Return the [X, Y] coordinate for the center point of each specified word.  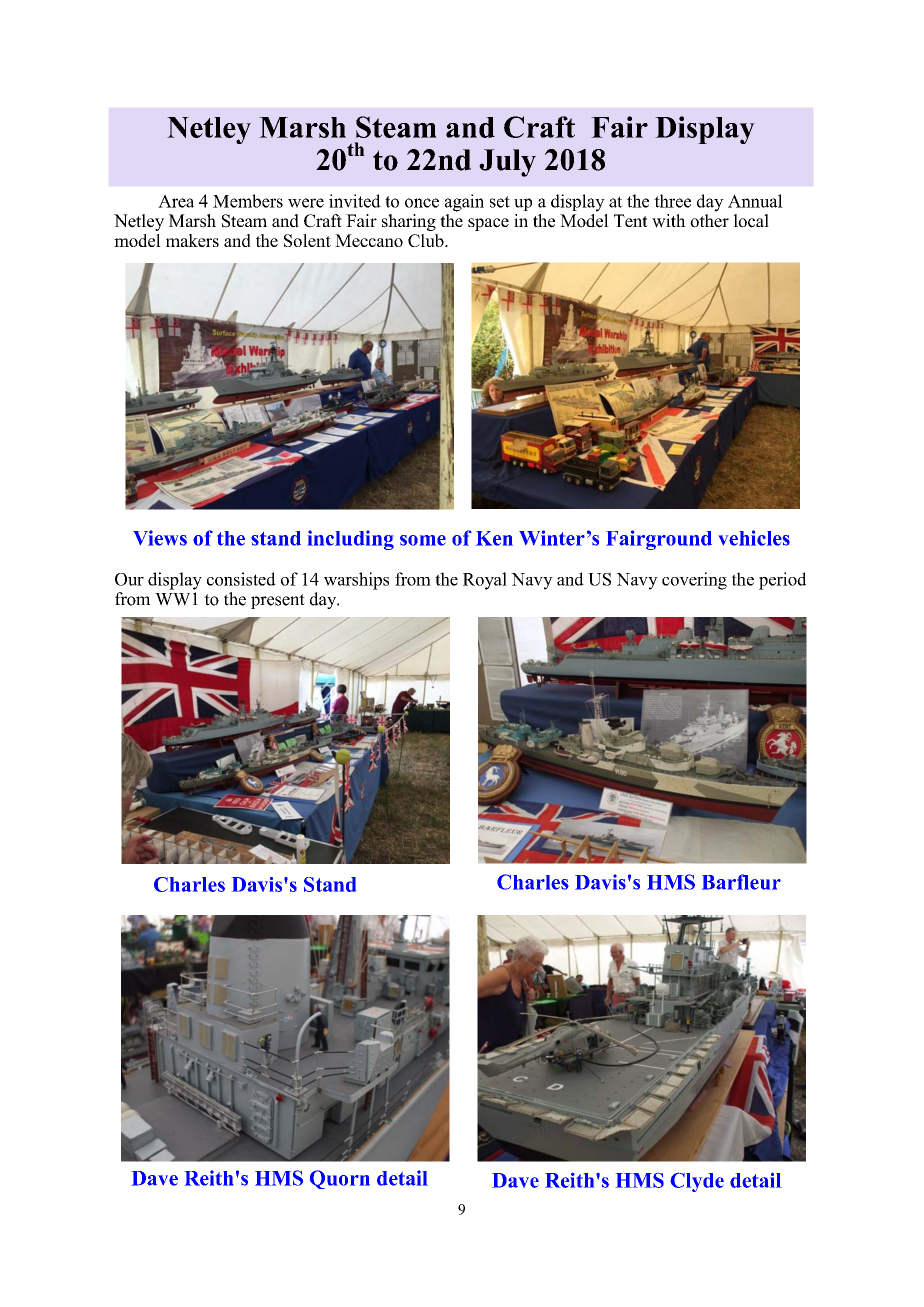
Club [427, 240]
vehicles [754, 538]
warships [356, 581]
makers [192, 240]
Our [129, 579]
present [278, 601]
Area [176, 201]
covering [694, 581]
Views [160, 538]
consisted [241, 579]
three [672, 201]
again [464, 203]
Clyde [697, 1182]
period [782, 581]
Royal [485, 581]
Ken [494, 538]
